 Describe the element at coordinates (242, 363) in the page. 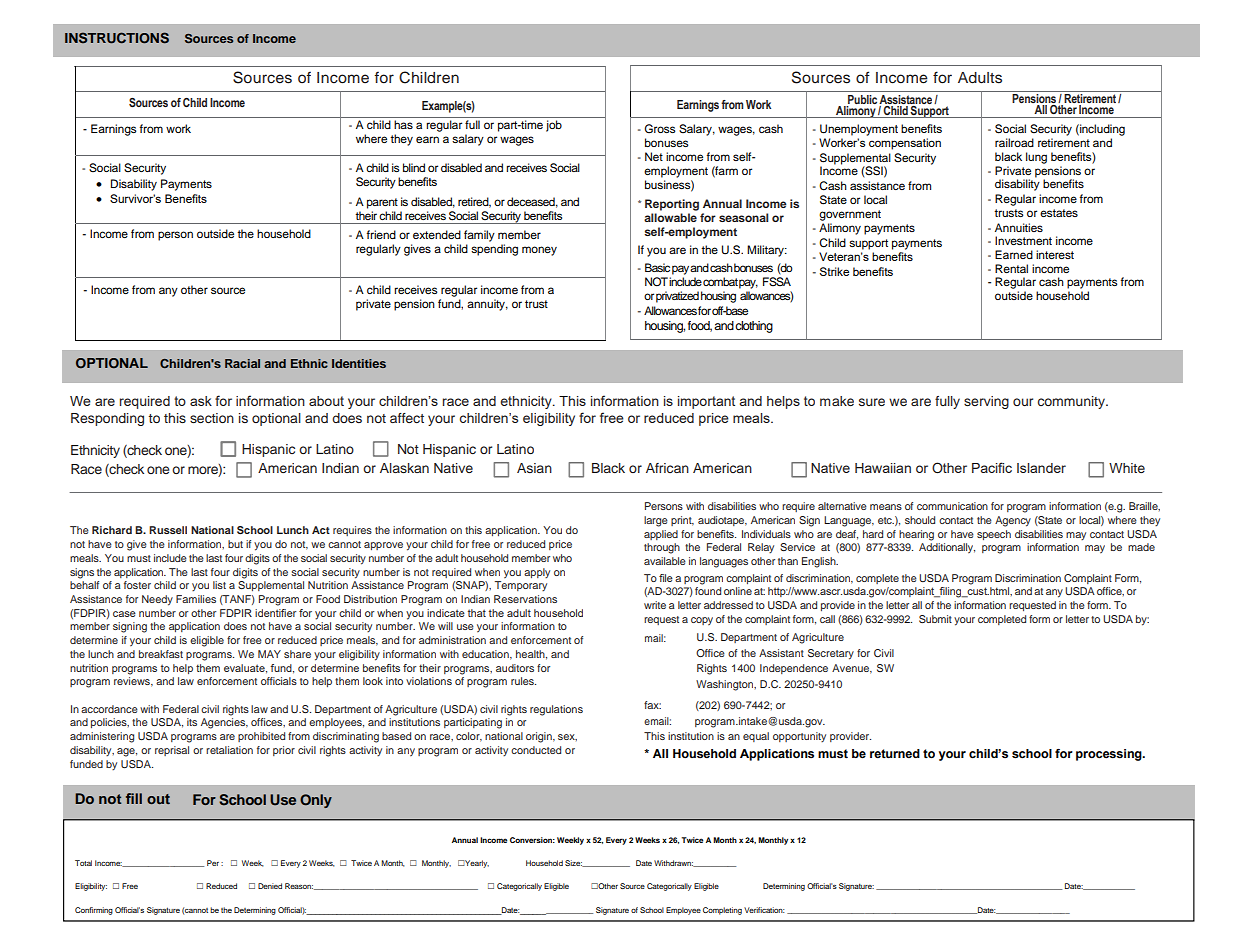

I see `Racial` at that location.
